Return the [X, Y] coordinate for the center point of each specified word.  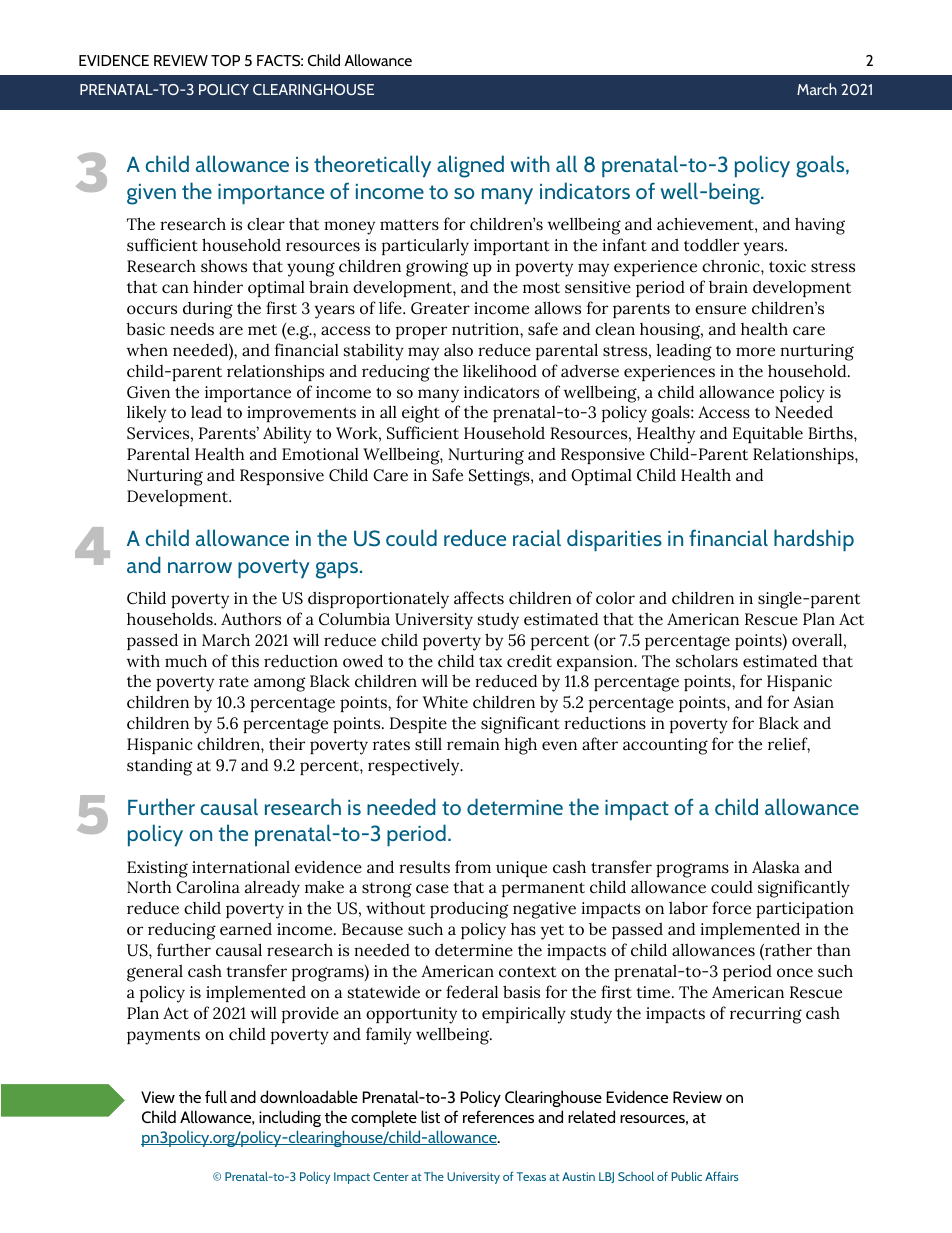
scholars [707, 661]
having [820, 226]
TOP [225, 61]
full [216, 1096]
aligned [470, 166]
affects [479, 598]
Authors [251, 619]
